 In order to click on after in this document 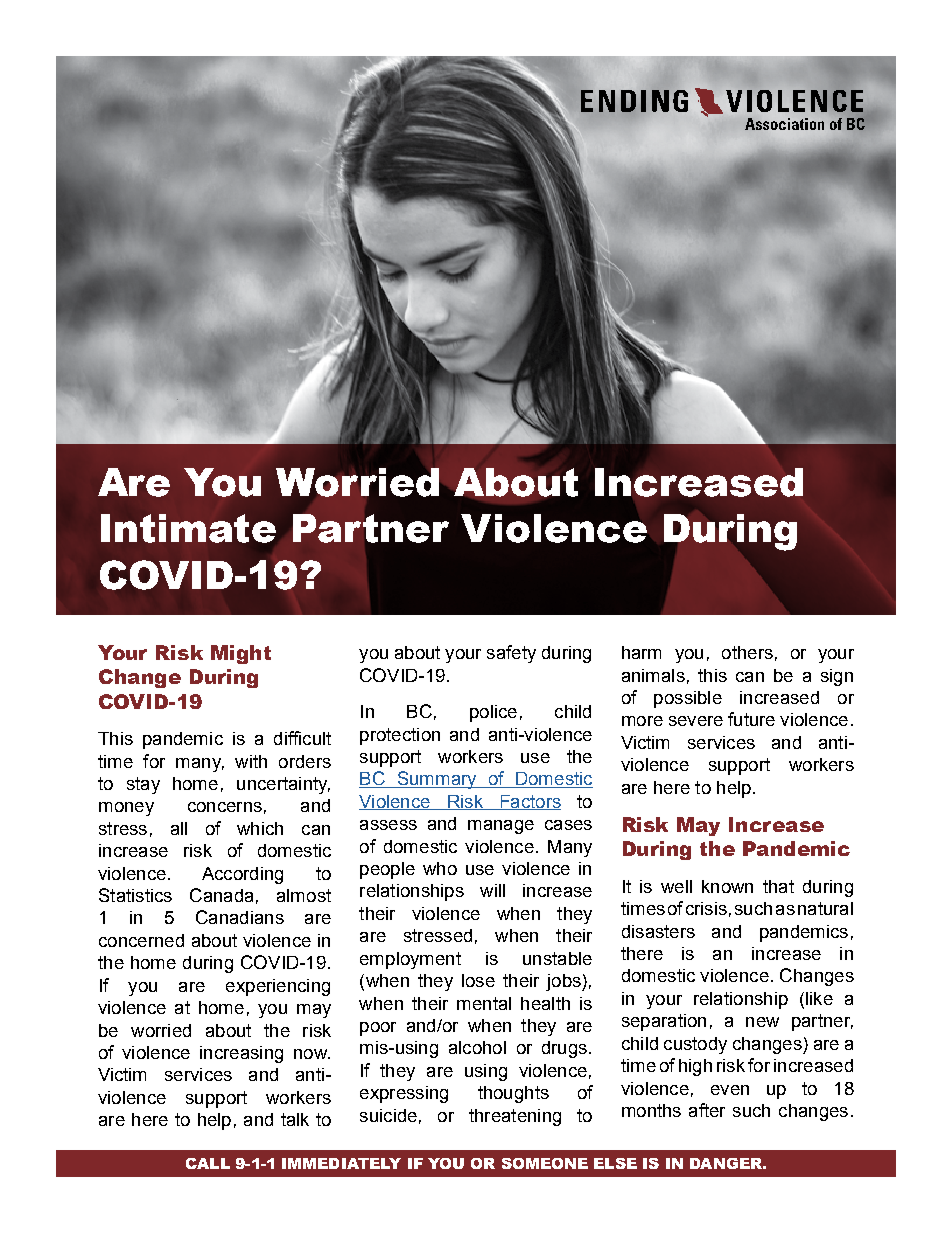, I will do `click(707, 1110)`.
